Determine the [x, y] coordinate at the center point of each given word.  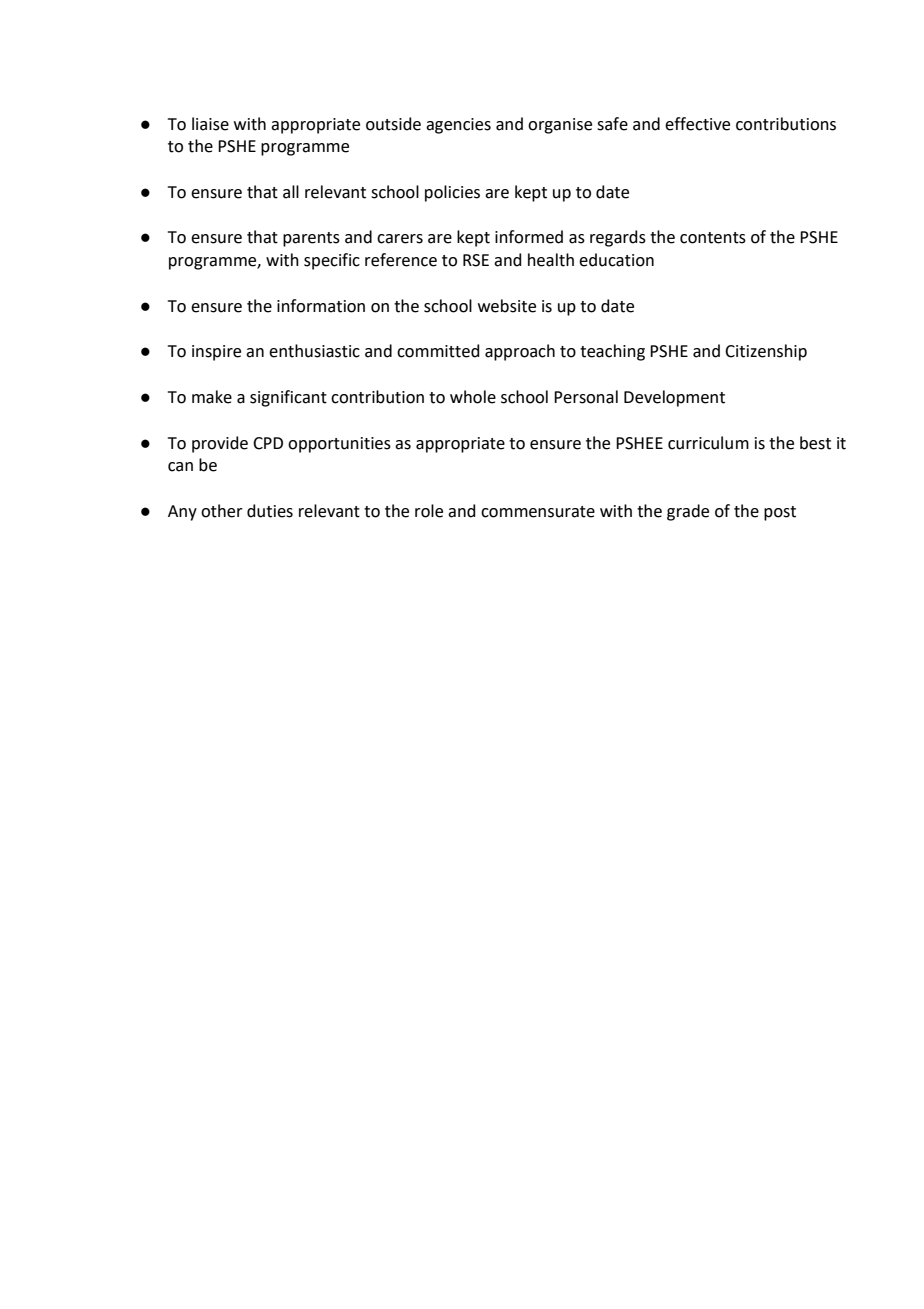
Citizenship [766, 352]
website [507, 306]
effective [697, 124]
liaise [210, 124]
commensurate [538, 512]
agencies [458, 126]
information [321, 306]
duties [270, 511]
